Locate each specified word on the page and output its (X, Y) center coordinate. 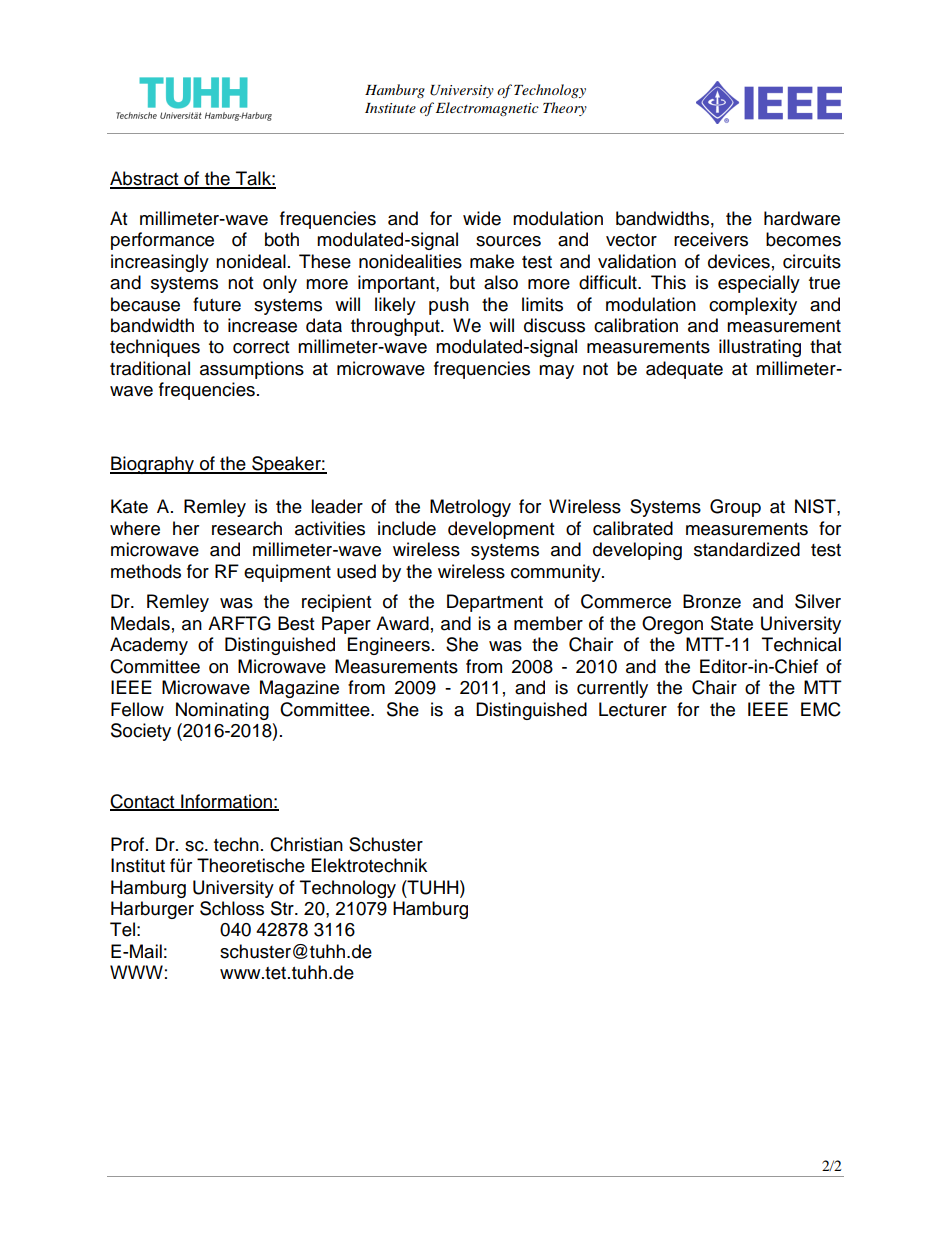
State (732, 623)
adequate (684, 370)
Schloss (232, 908)
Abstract (145, 179)
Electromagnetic (487, 109)
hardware (802, 218)
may (556, 372)
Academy (149, 646)
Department (495, 603)
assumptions (252, 370)
